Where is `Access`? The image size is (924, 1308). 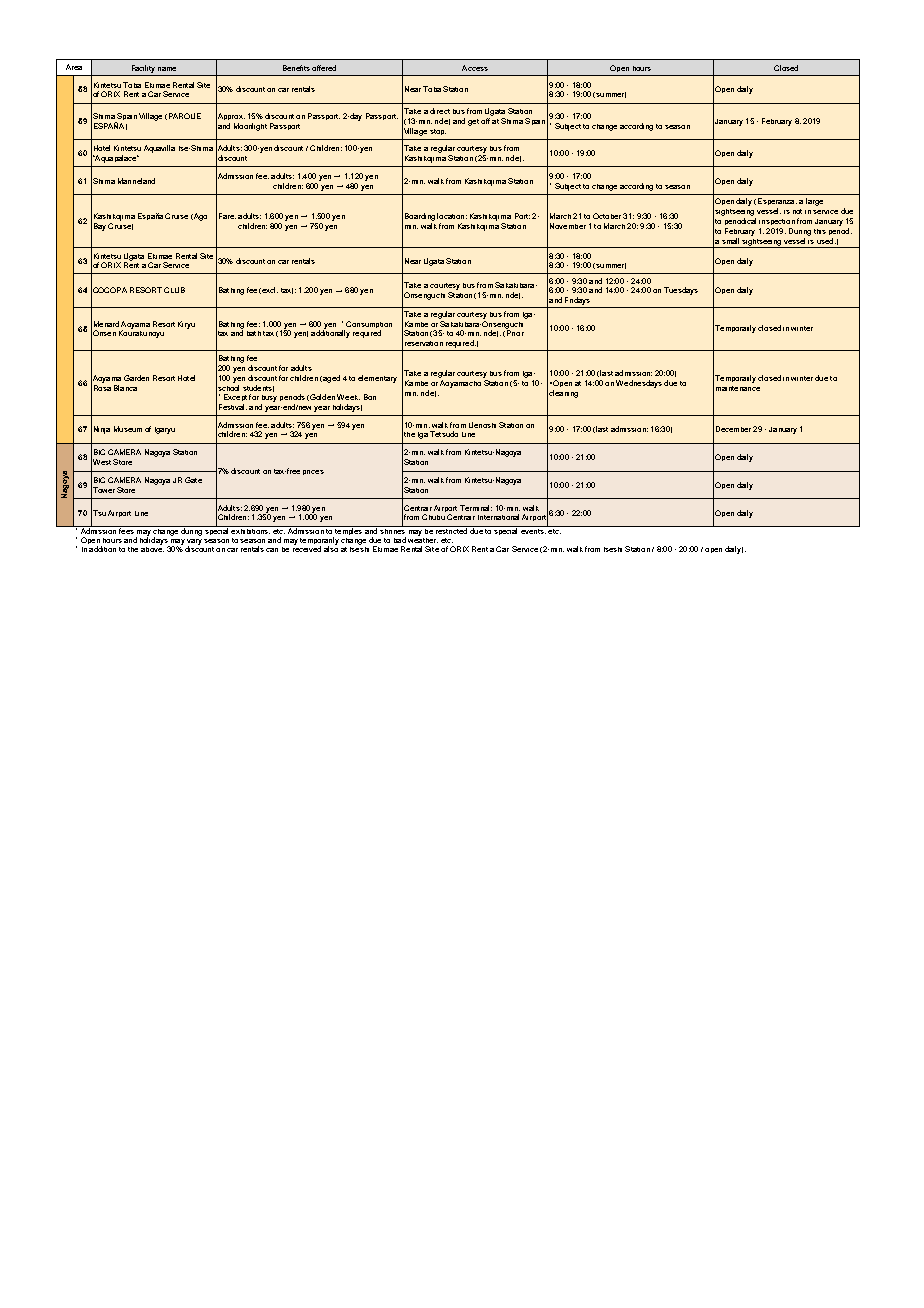 Access is located at coordinates (475, 68).
